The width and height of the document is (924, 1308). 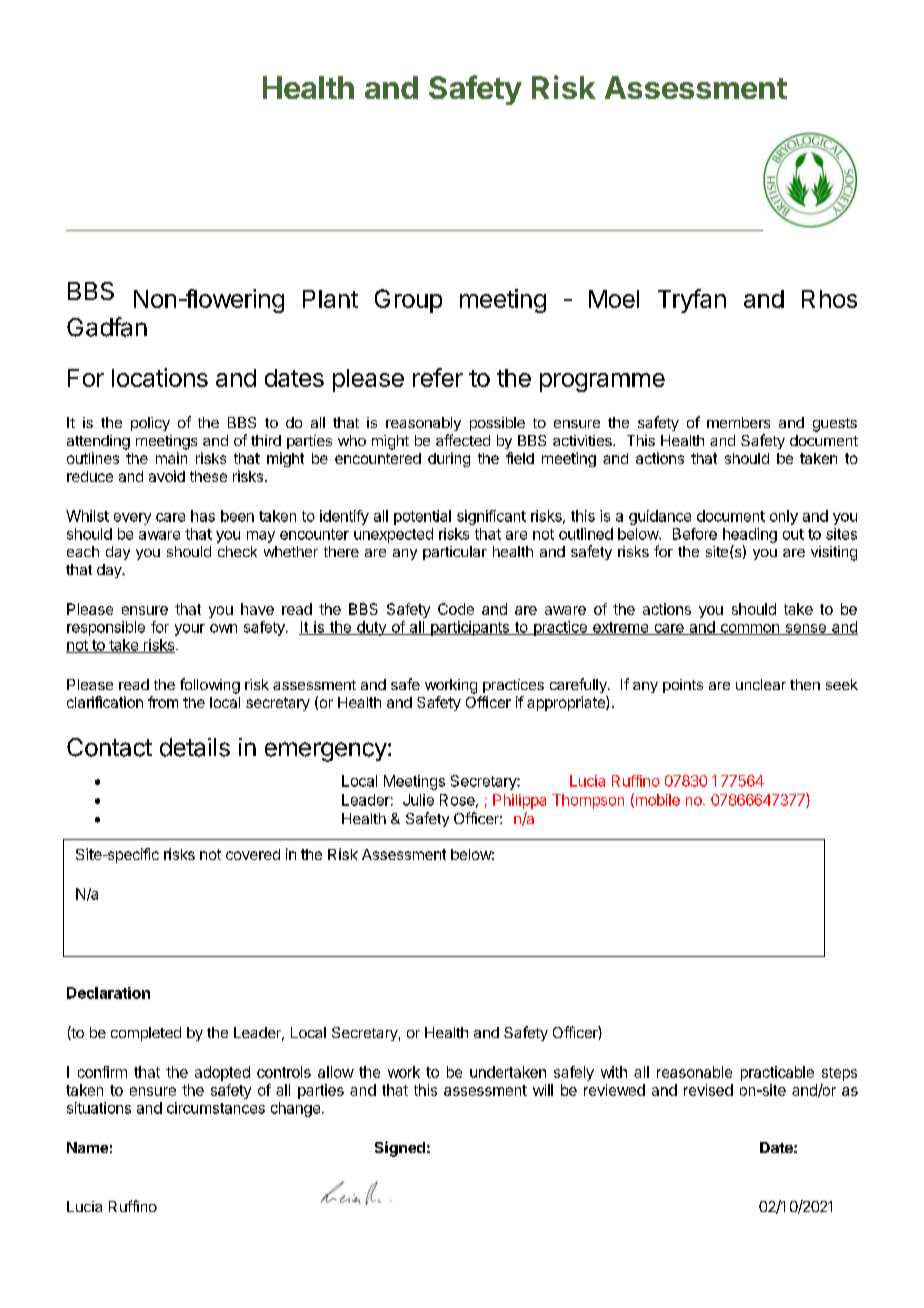 I want to click on appropriate, so click(x=567, y=703).
